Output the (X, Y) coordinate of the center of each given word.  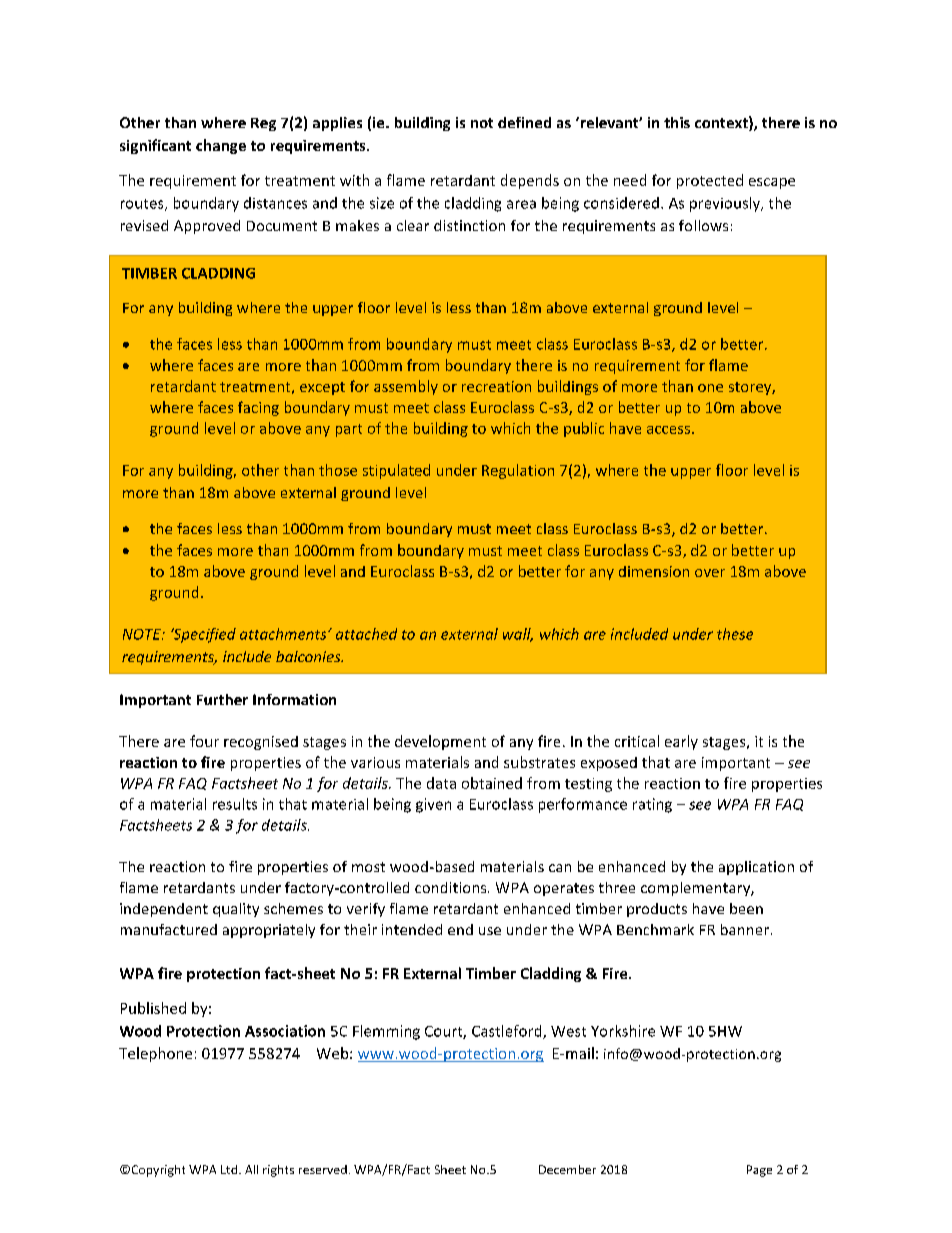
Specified (203, 635)
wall (518, 635)
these (735, 634)
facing (258, 408)
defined (524, 122)
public (584, 429)
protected (710, 181)
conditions (452, 887)
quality (236, 910)
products (657, 910)
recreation (496, 386)
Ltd (230, 1169)
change (221, 146)
